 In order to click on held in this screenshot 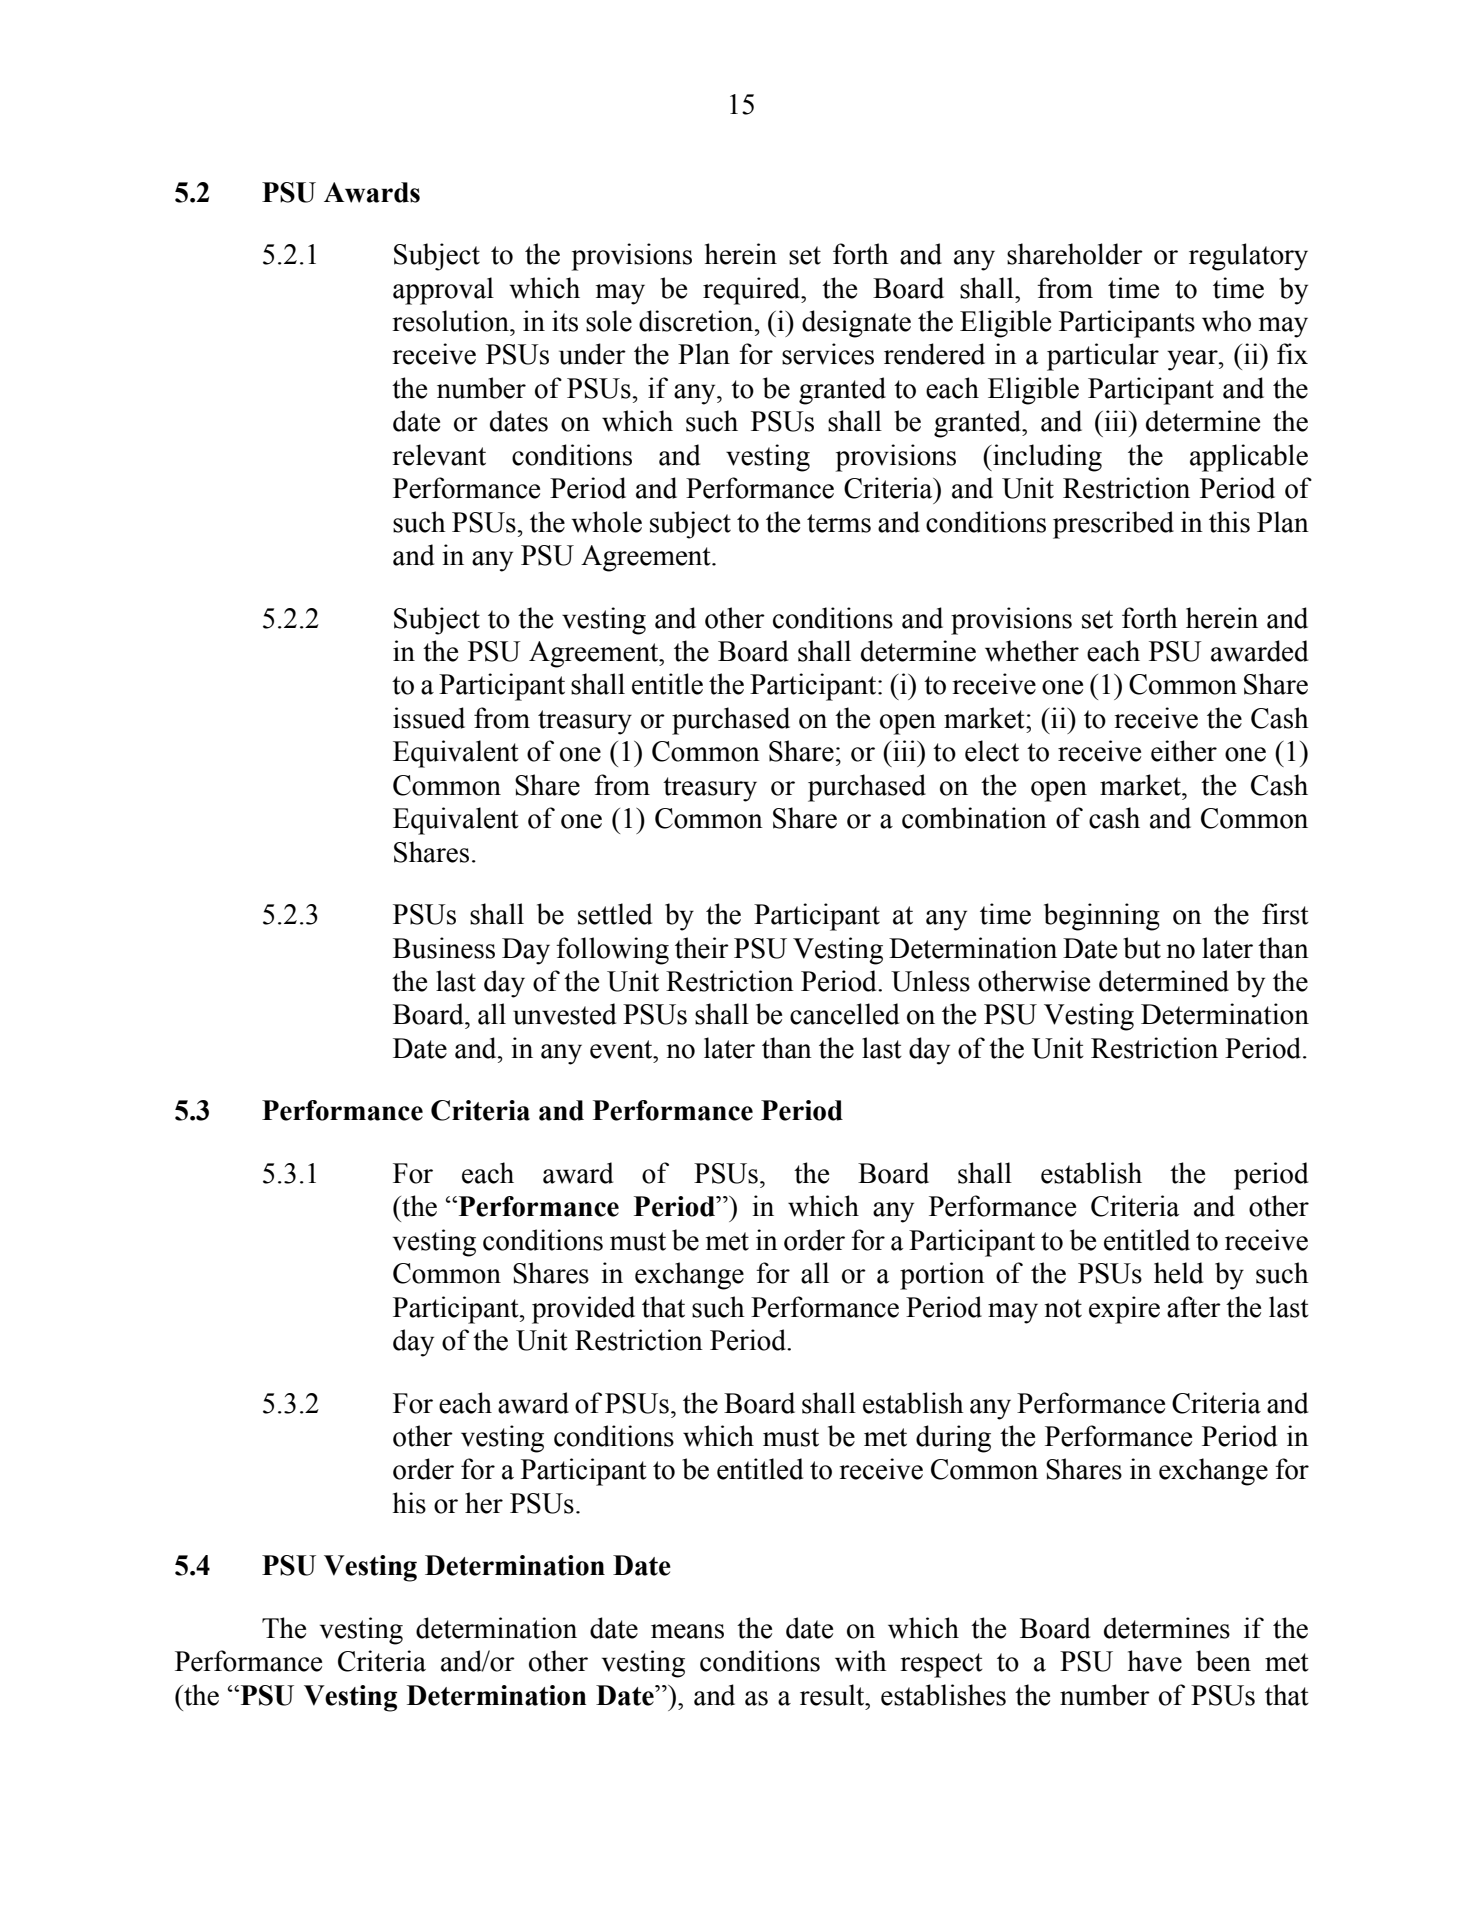, I will do `click(1178, 1273)`.
